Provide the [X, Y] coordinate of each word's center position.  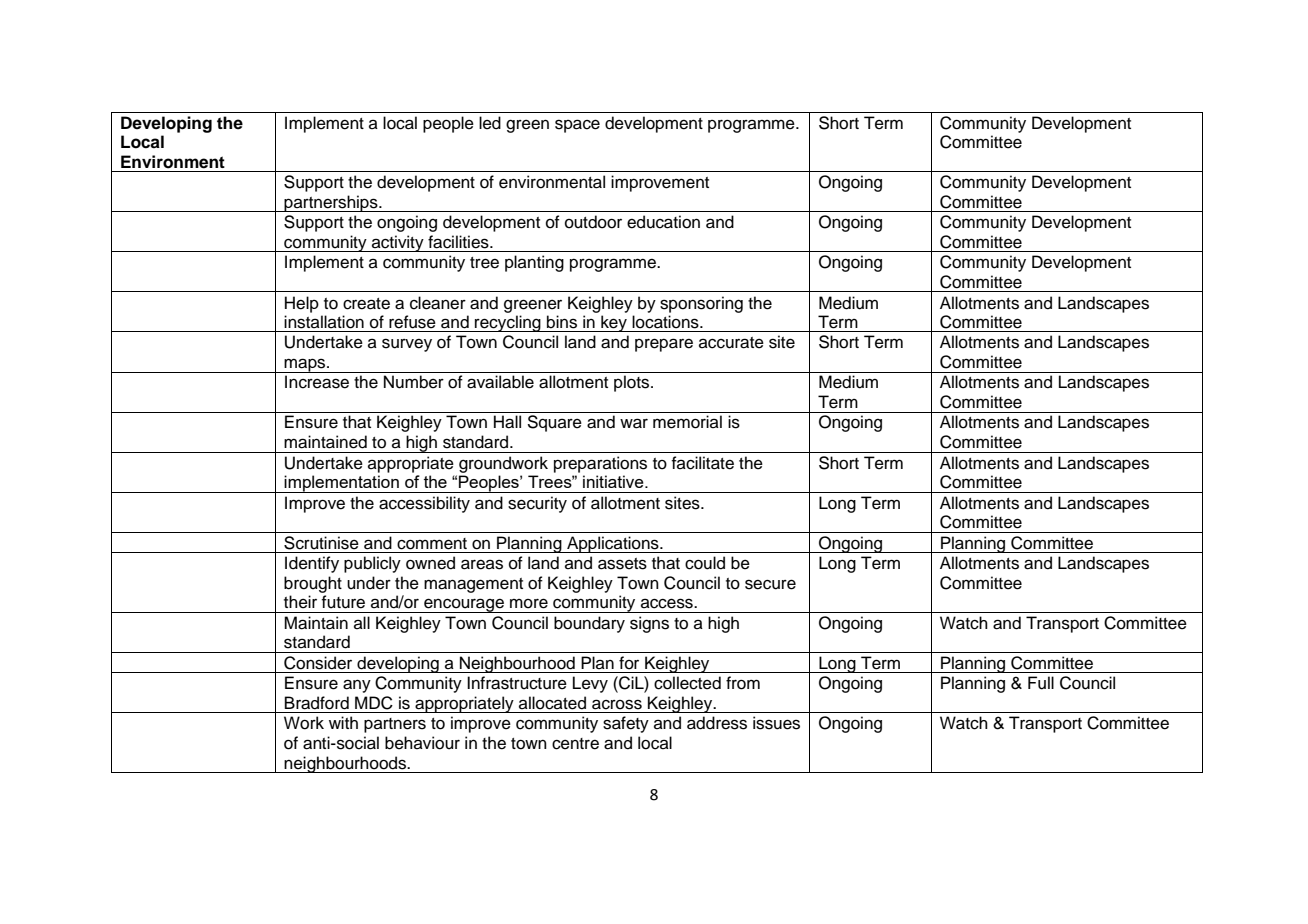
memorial [687, 422]
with [343, 722]
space [577, 126]
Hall [507, 422]
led [490, 123]
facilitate [703, 463]
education [663, 222]
